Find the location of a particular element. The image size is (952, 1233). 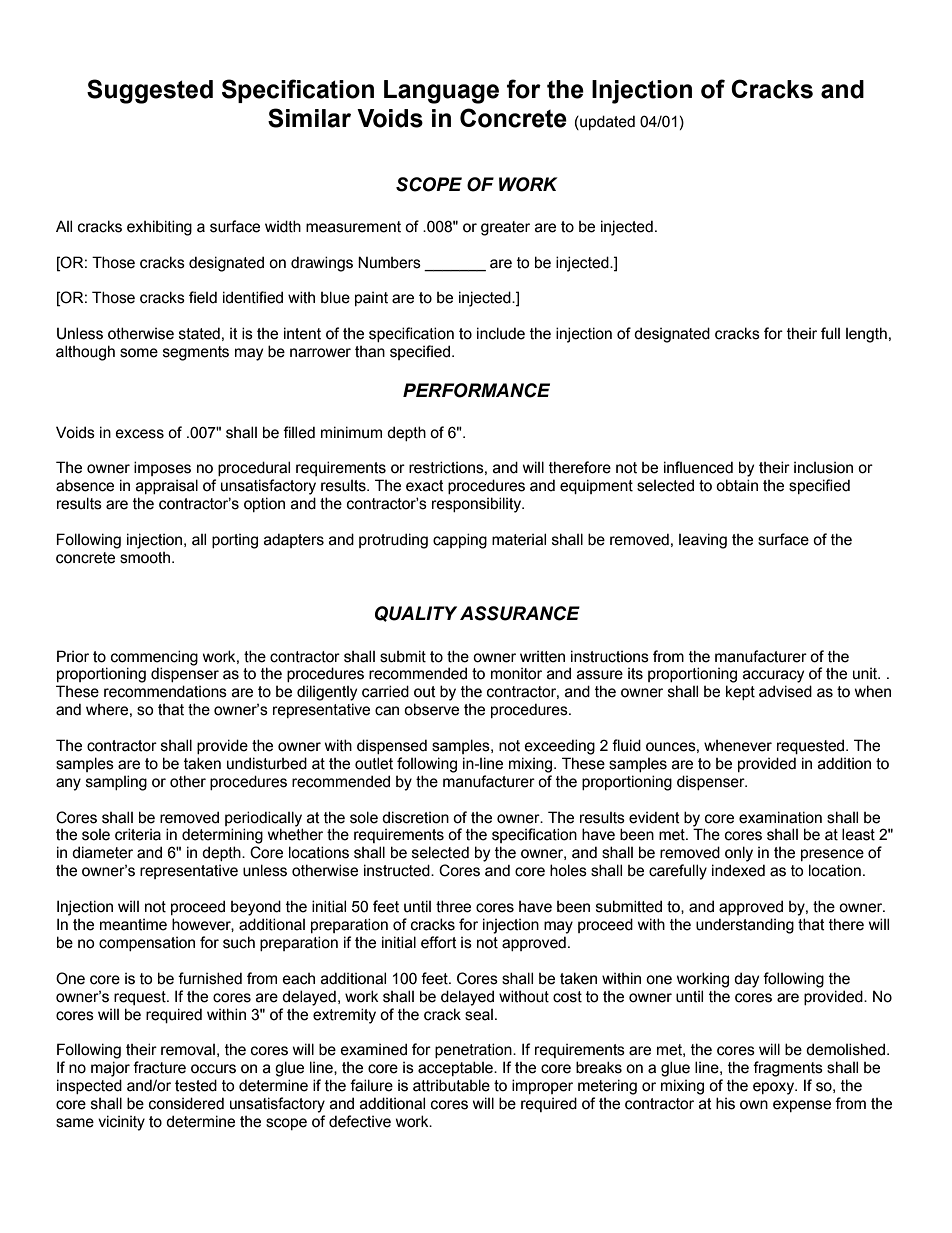

QUALITY is located at coordinates (416, 614).
